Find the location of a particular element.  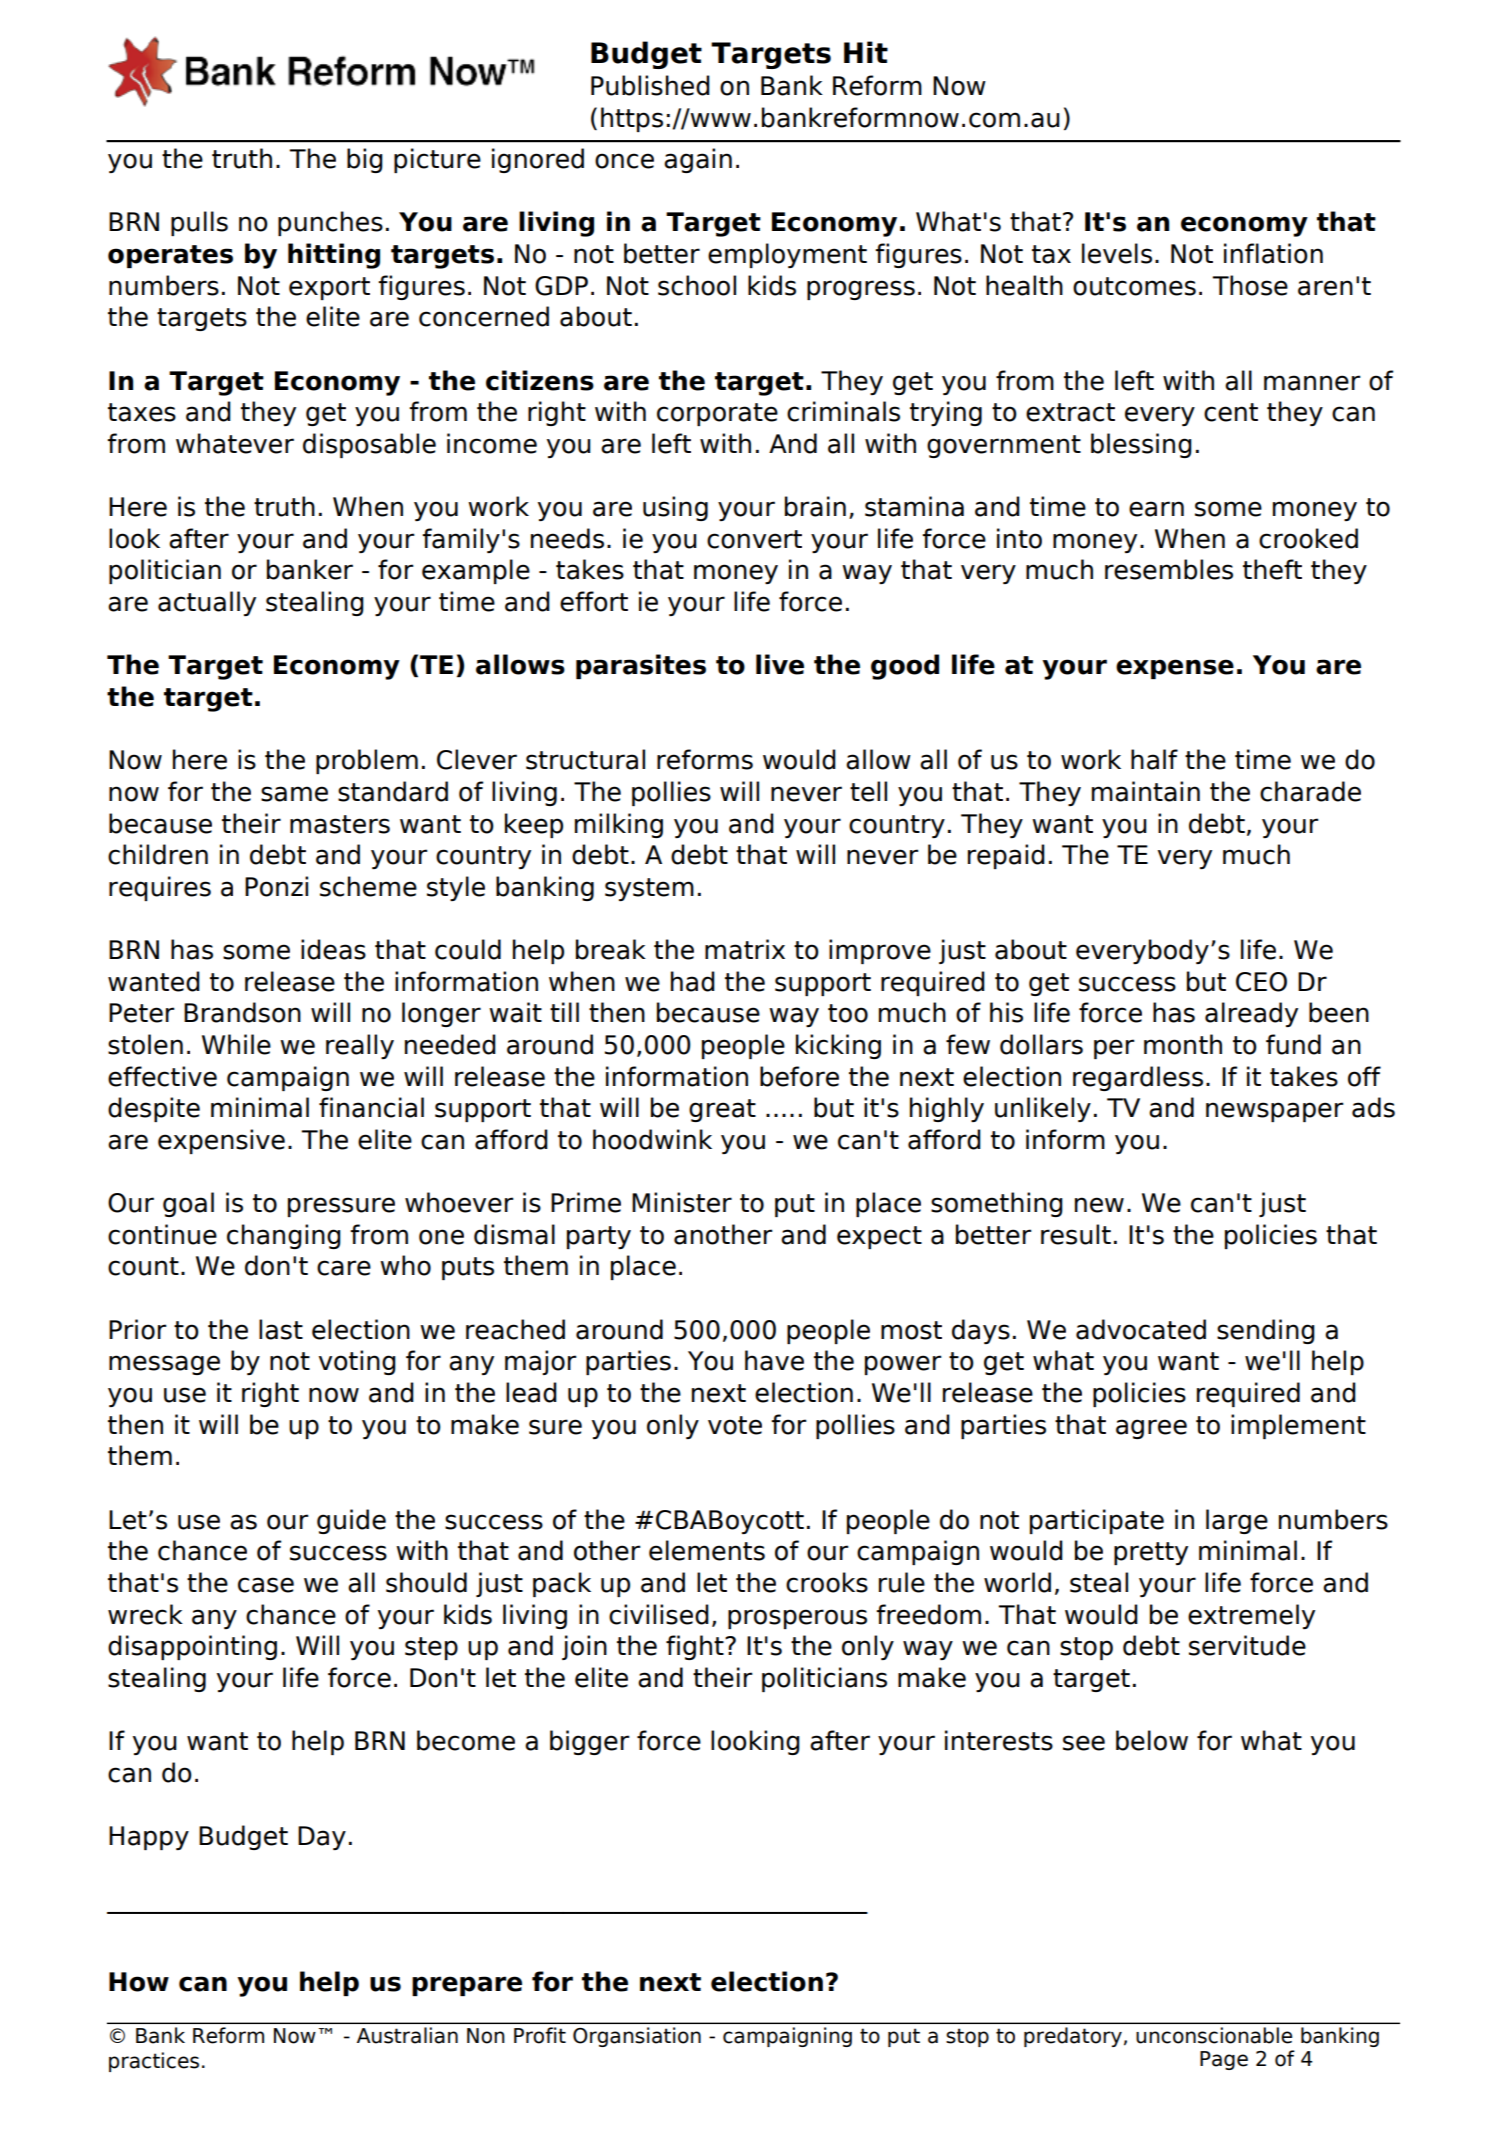

before is located at coordinates (799, 1076).
